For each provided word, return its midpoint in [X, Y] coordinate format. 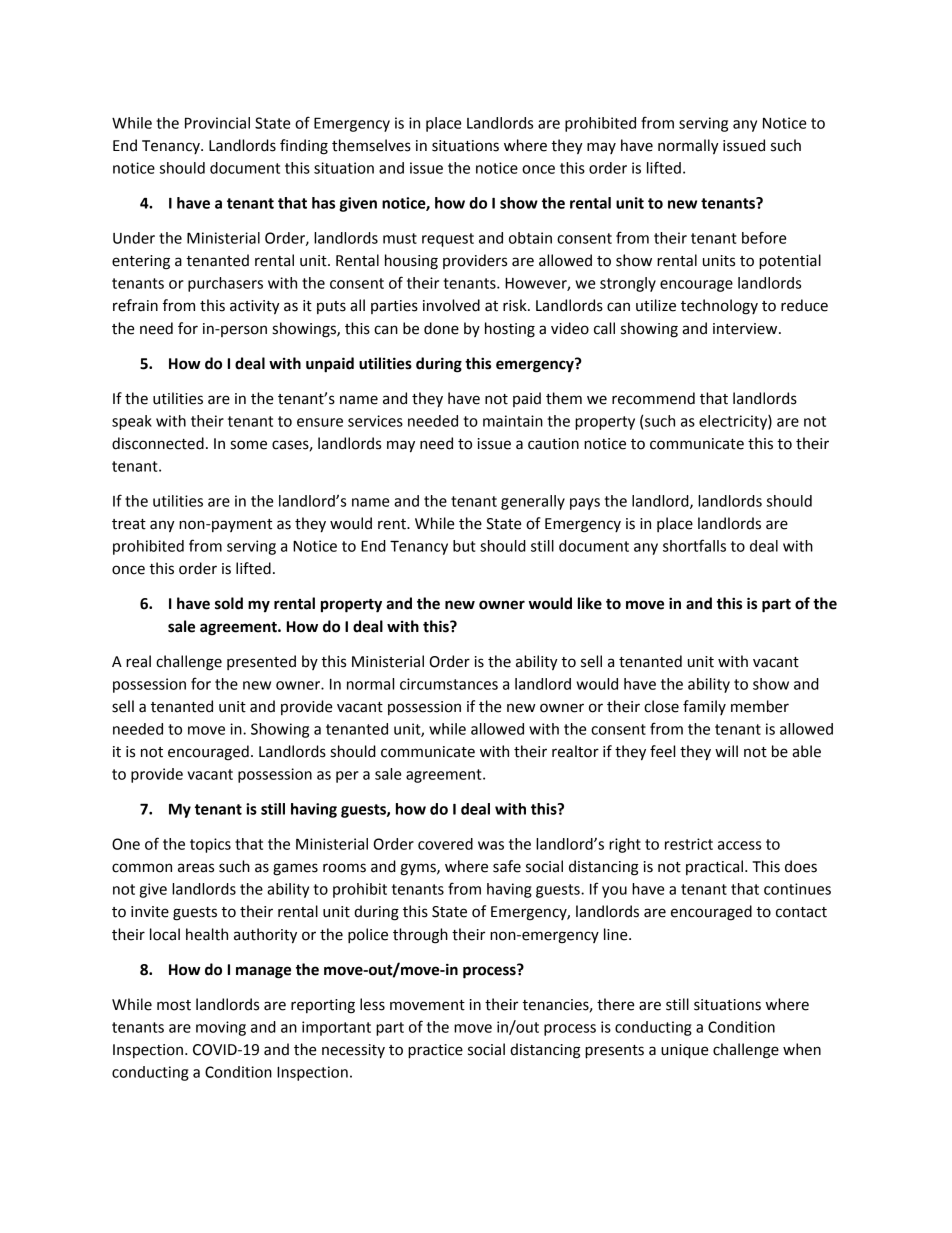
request [448, 240]
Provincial [217, 123]
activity [255, 307]
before [764, 237]
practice [435, 1051]
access [739, 845]
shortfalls [694, 545]
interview [746, 329]
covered [445, 844]
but [464, 546]
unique [684, 1051]
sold [229, 603]
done [441, 328]
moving [221, 1028]
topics [210, 845]
